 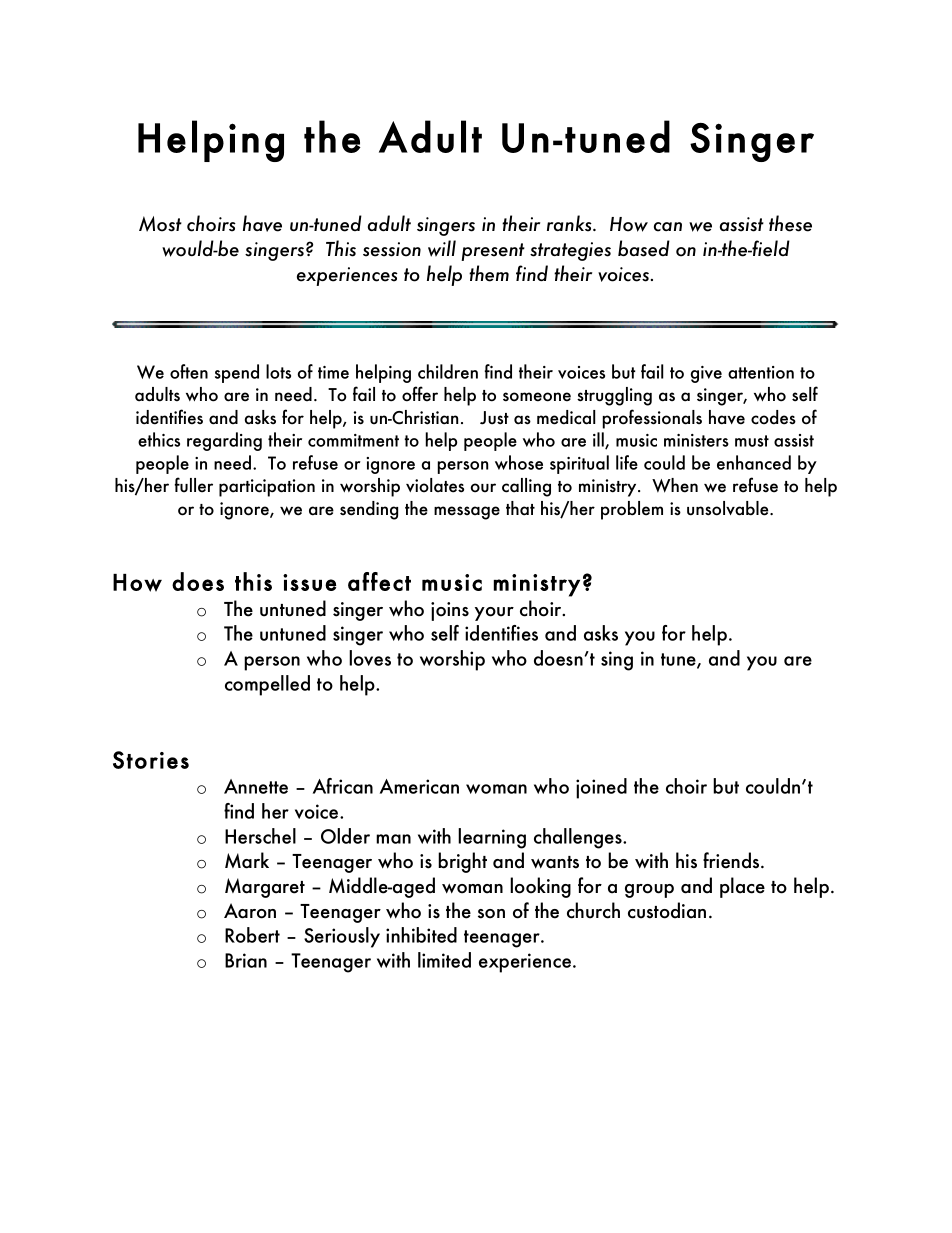 What do you see at coordinates (493, 252) in the page?
I see `present` at bounding box center [493, 252].
